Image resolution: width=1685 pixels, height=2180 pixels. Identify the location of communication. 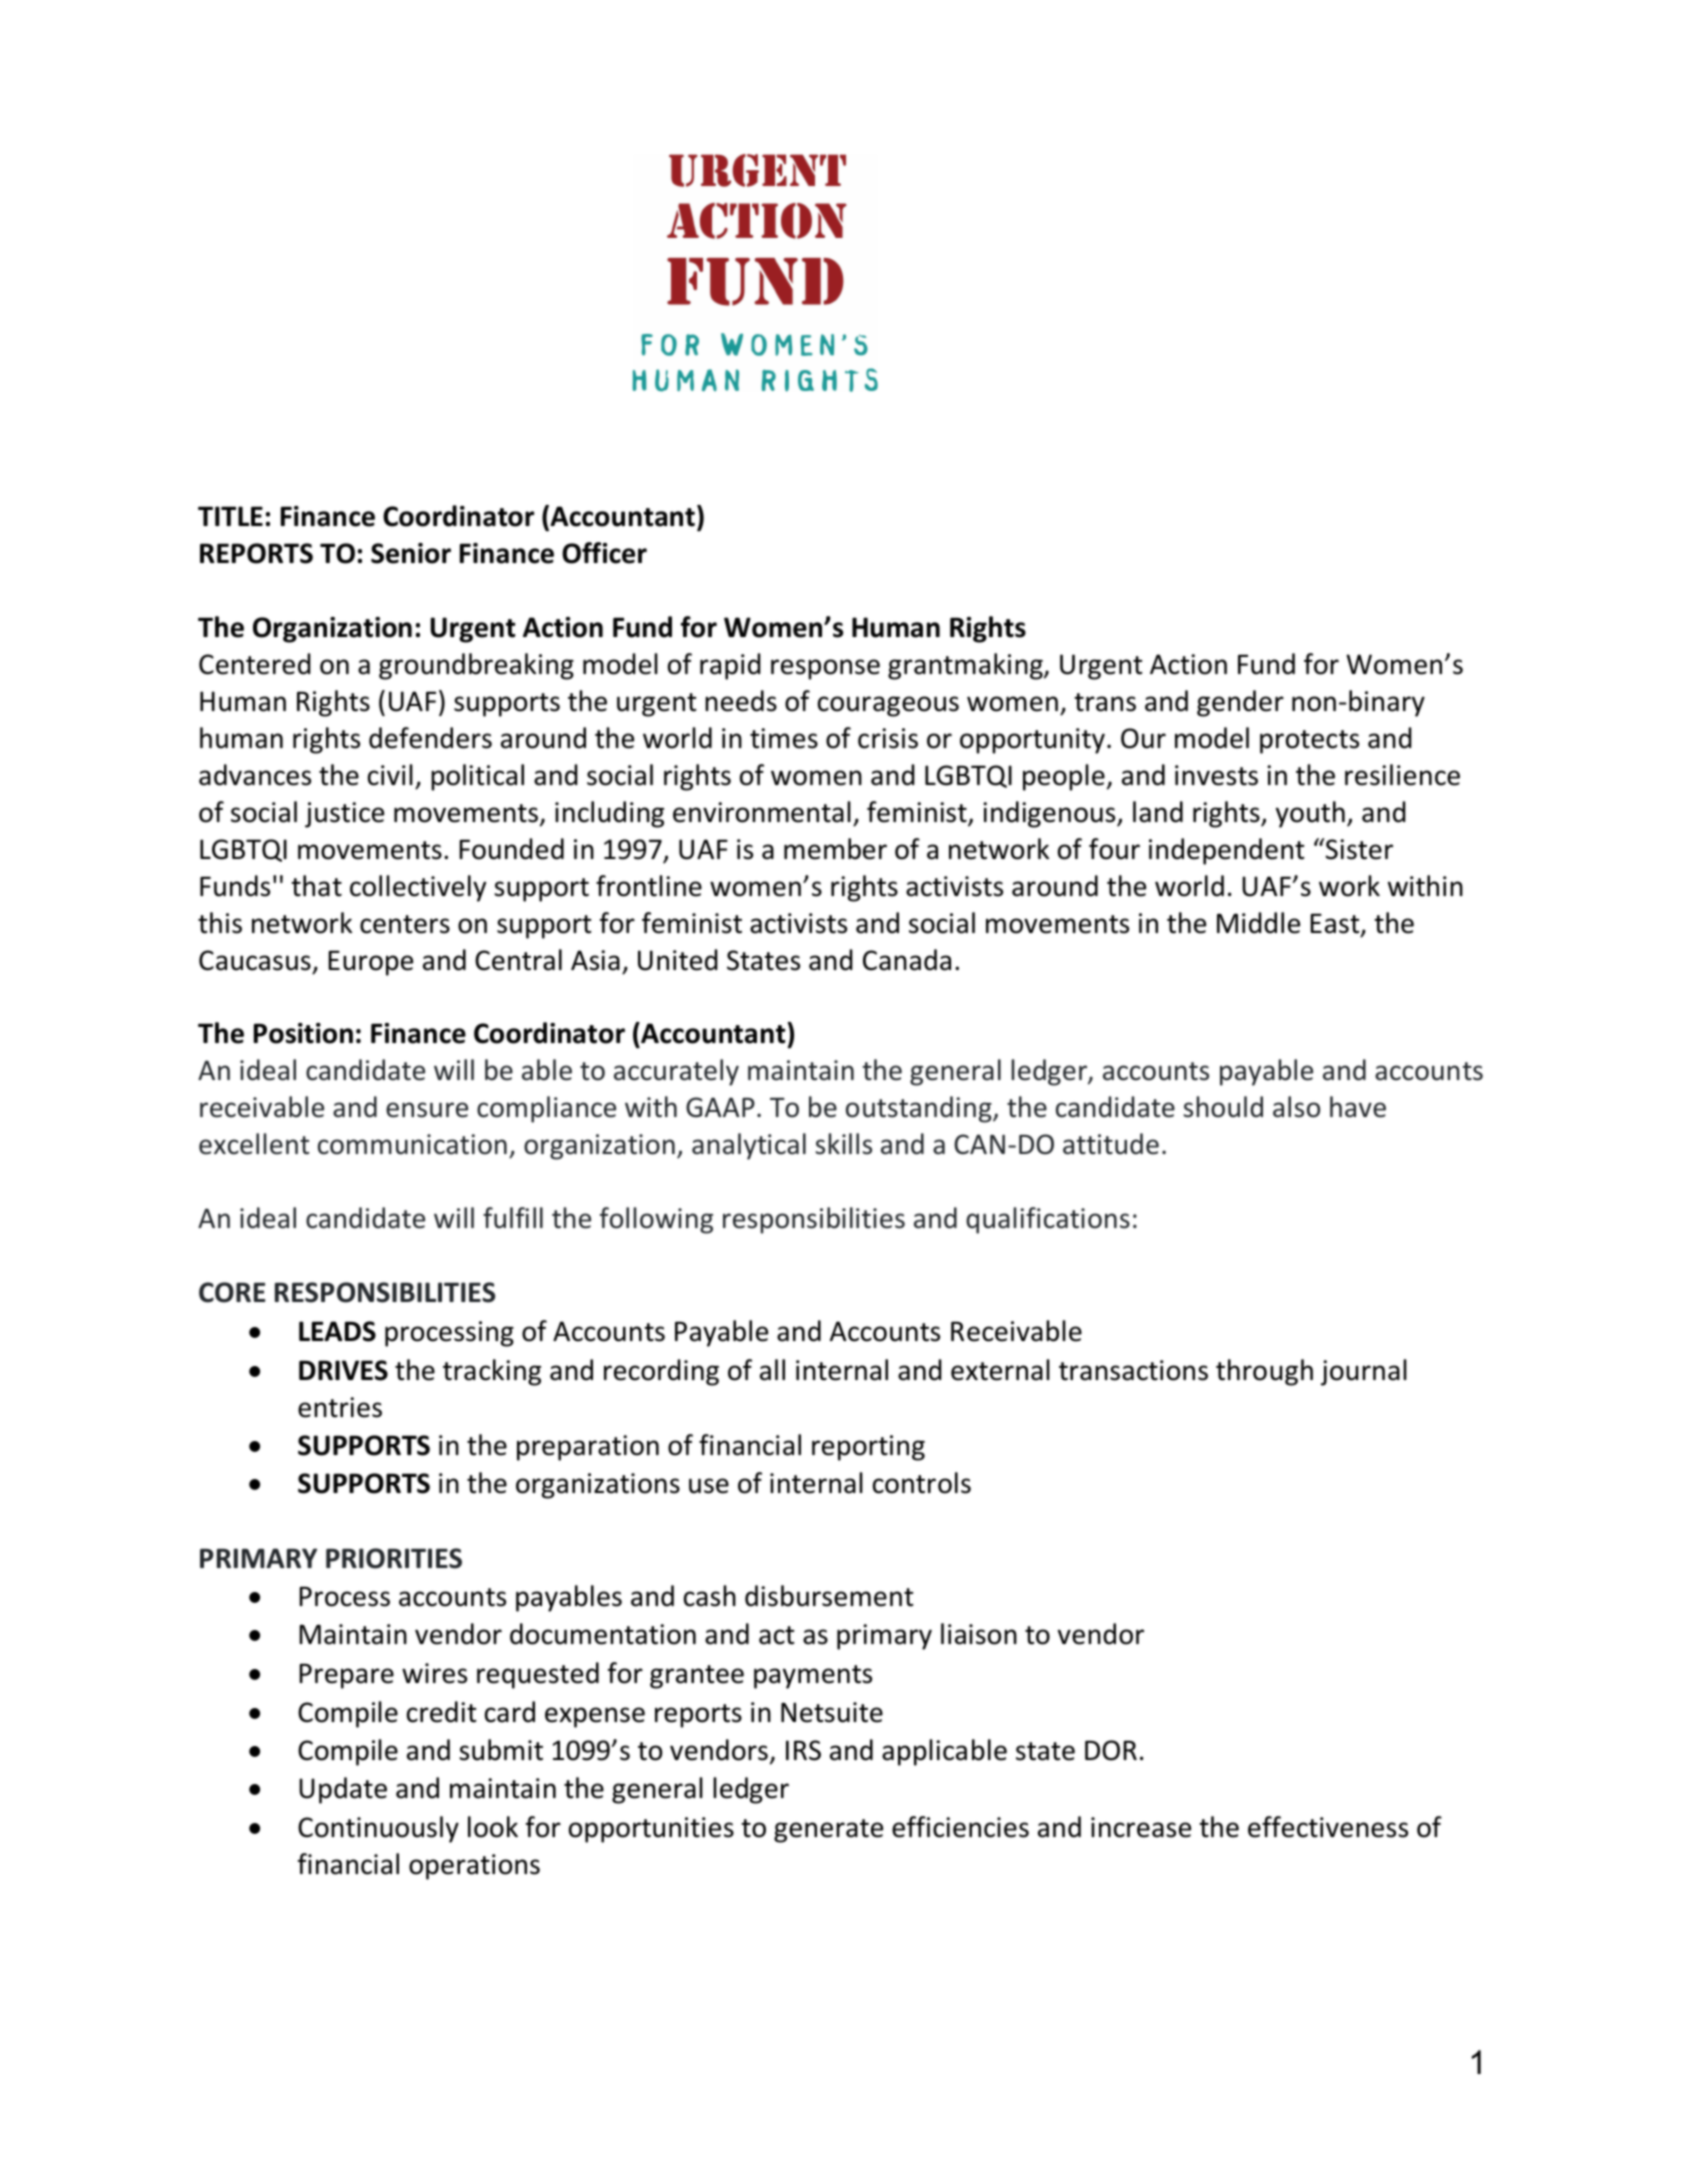
(412, 1144).
